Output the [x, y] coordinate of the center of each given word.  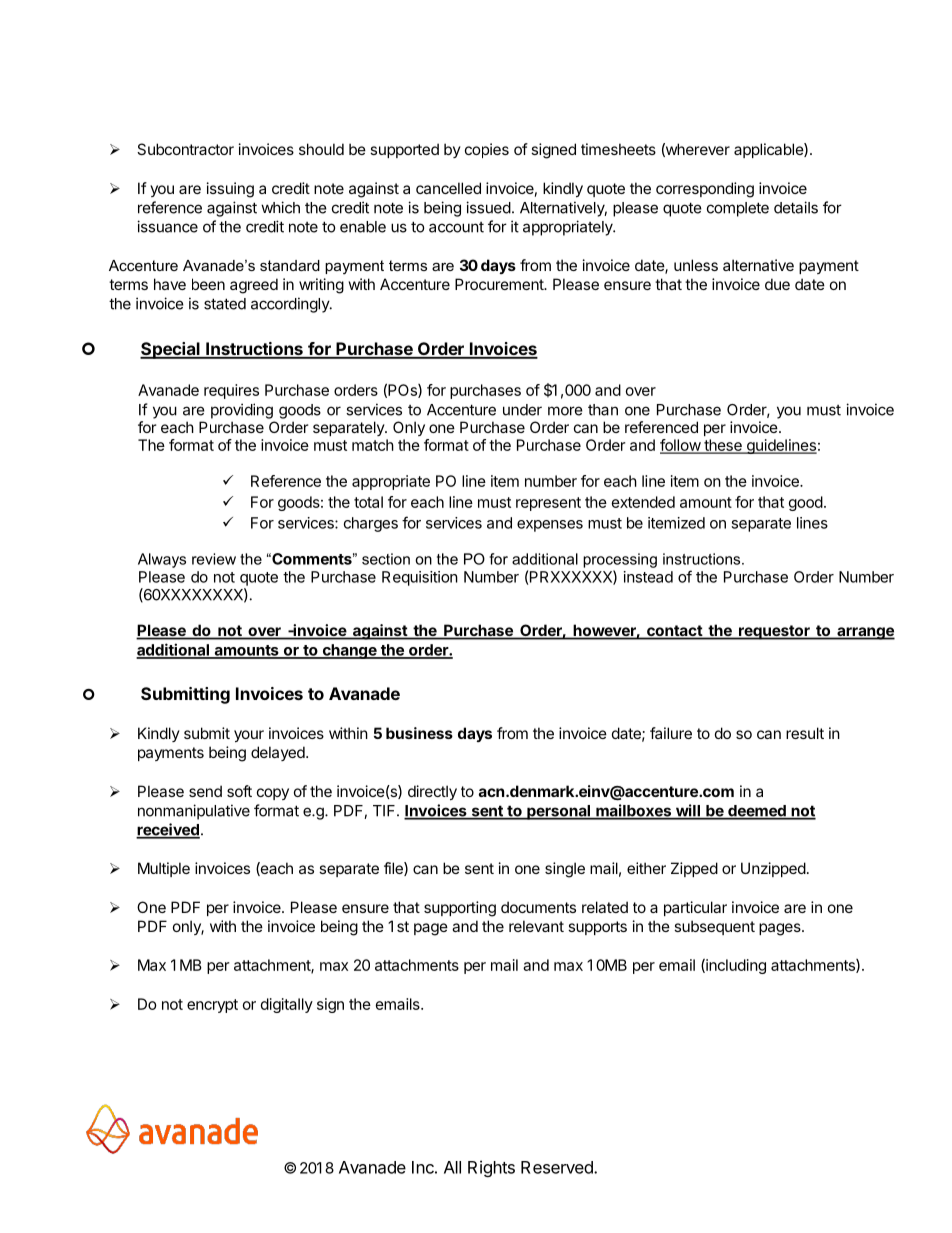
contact [674, 632]
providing [242, 411]
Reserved [558, 1167]
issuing [230, 190]
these [723, 446]
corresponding [705, 190]
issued [488, 207]
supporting [460, 909]
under [522, 410]
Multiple [164, 869]
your [249, 736]
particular [695, 908]
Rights [491, 1168]
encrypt [212, 1006]
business [419, 733]
